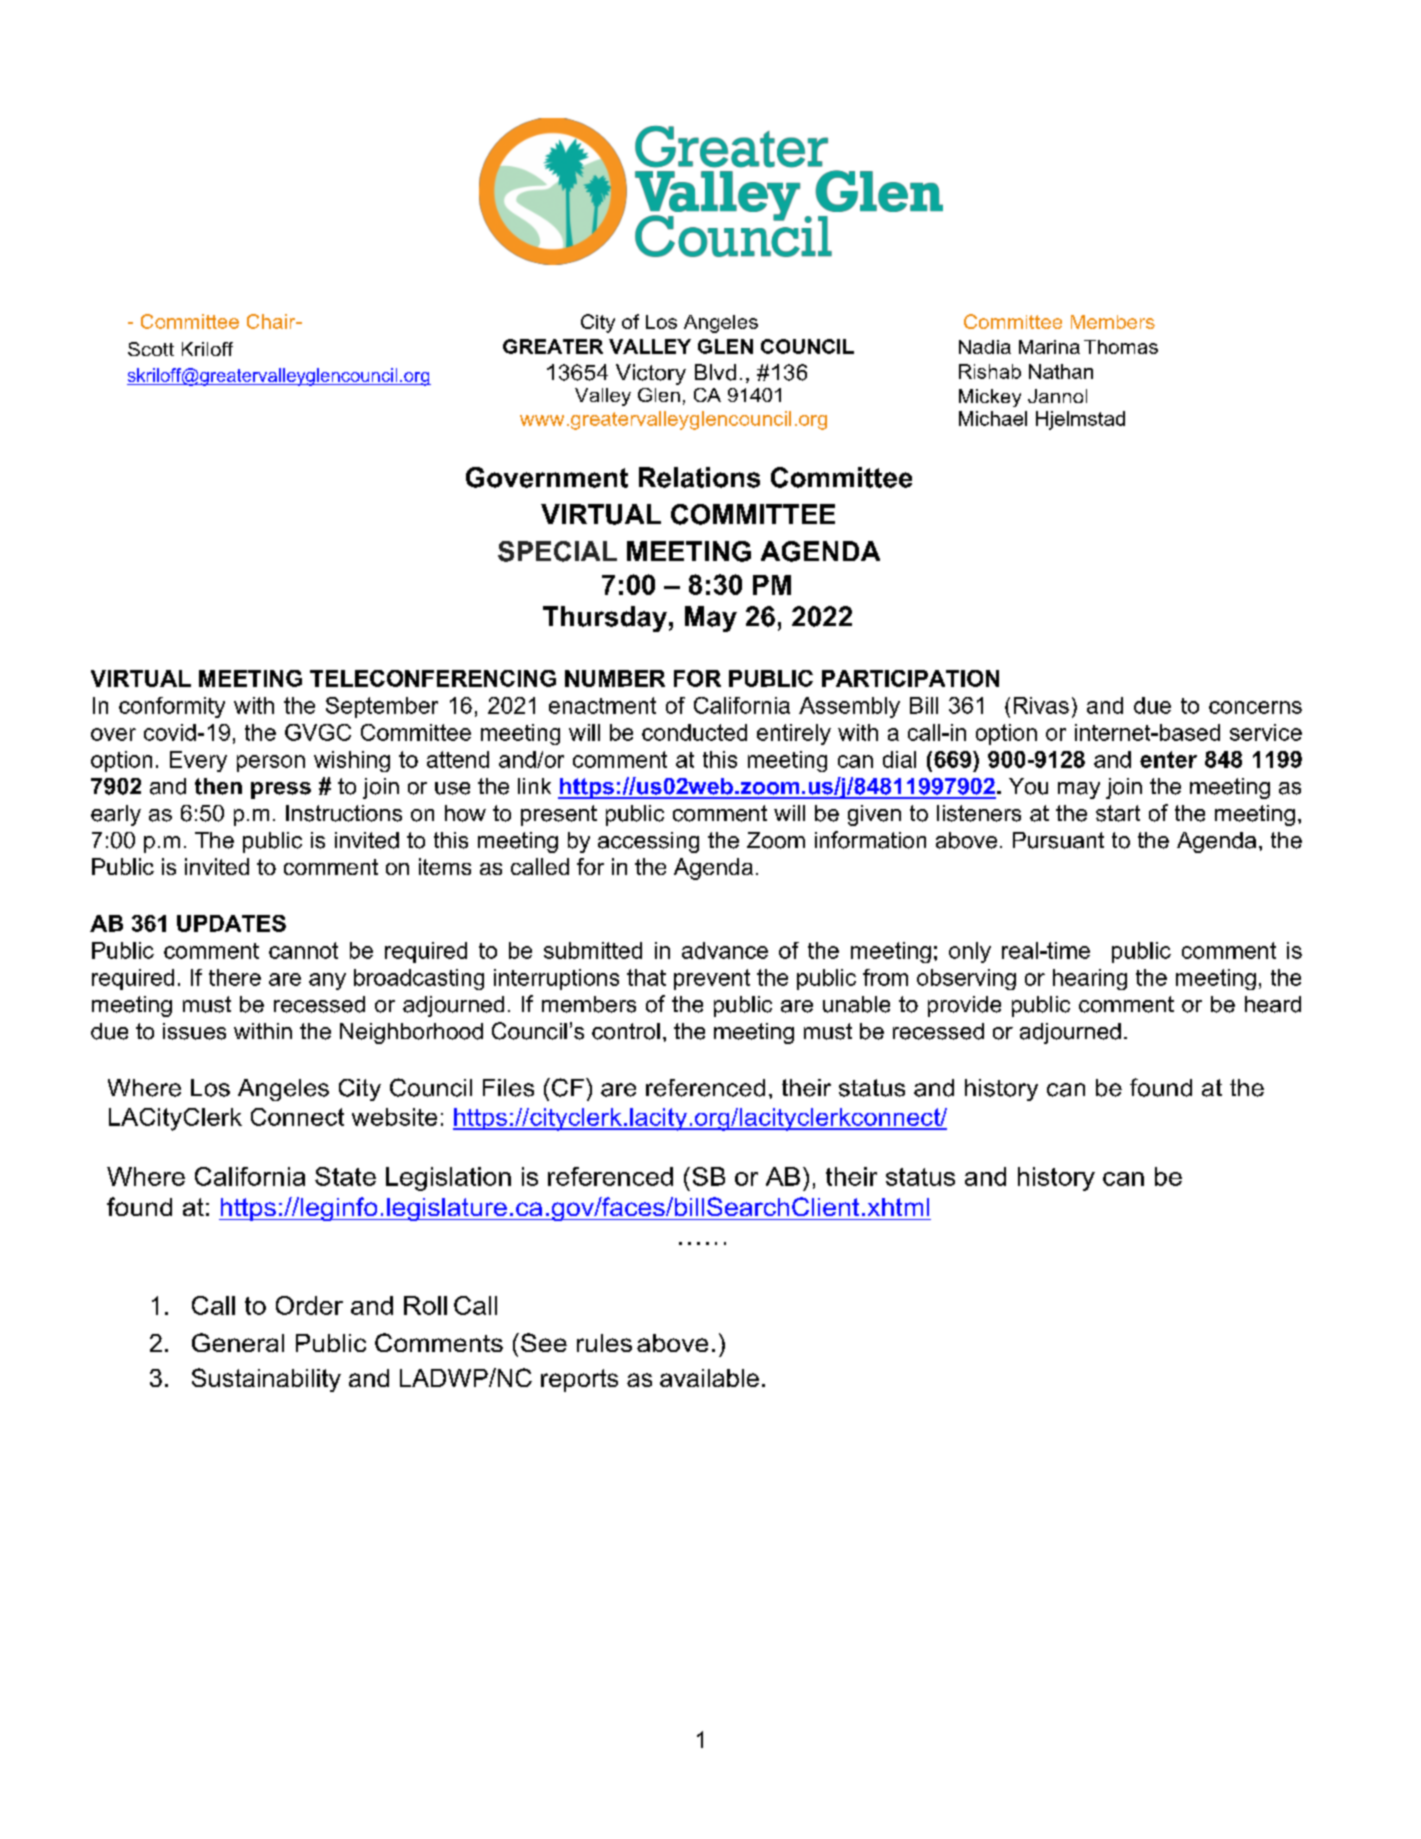 The height and width of the image is (1839, 1421). What do you see at coordinates (508, 1088) in the image?
I see `Files` at bounding box center [508, 1088].
